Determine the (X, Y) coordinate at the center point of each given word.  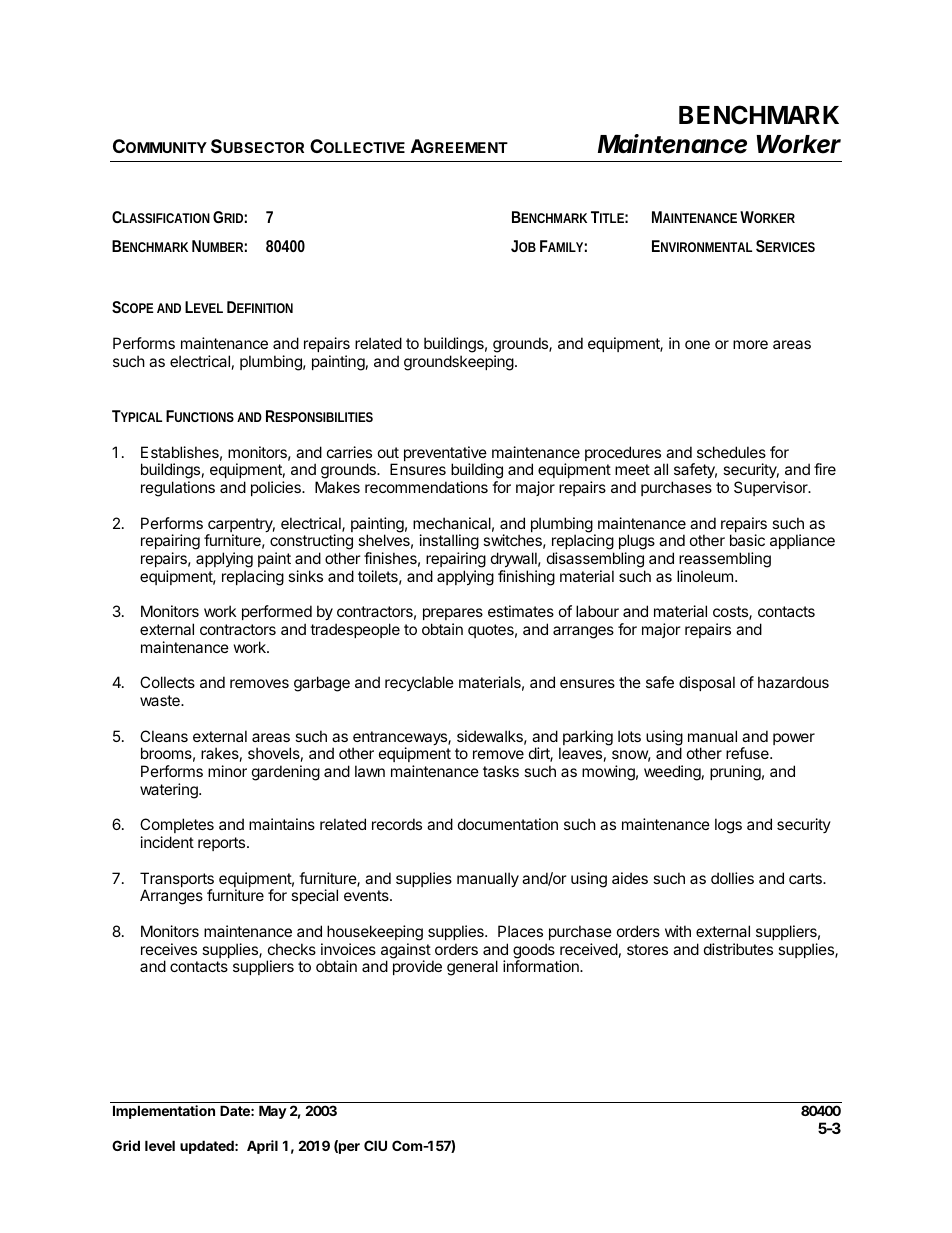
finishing (526, 578)
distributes (738, 949)
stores (647, 949)
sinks (305, 576)
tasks (501, 771)
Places (520, 931)
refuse (748, 753)
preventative (445, 455)
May (273, 1112)
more (750, 344)
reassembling (725, 560)
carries (349, 452)
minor (227, 771)
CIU (375, 1145)
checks (292, 949)
